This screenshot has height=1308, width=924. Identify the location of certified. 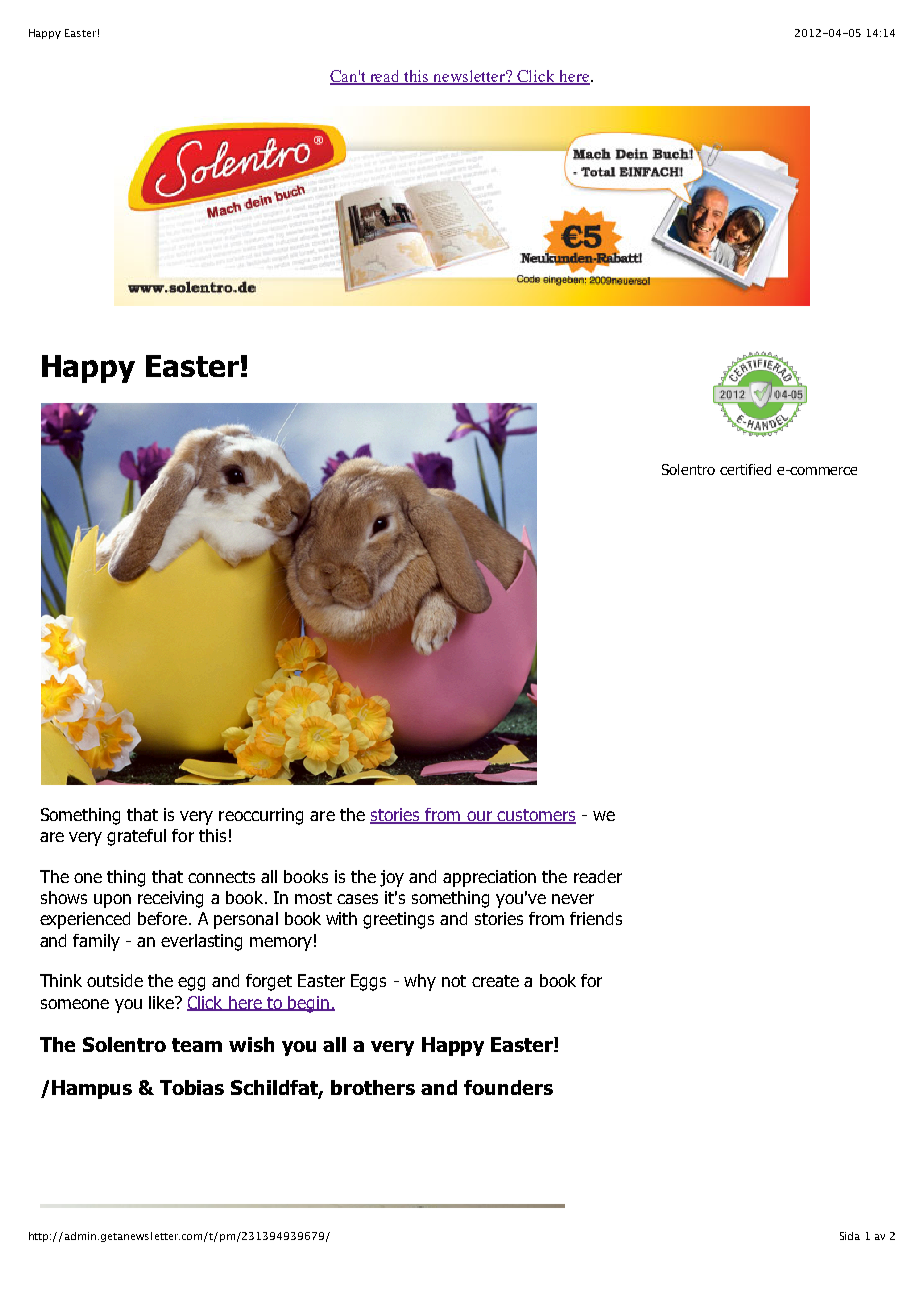
(745, 469).
